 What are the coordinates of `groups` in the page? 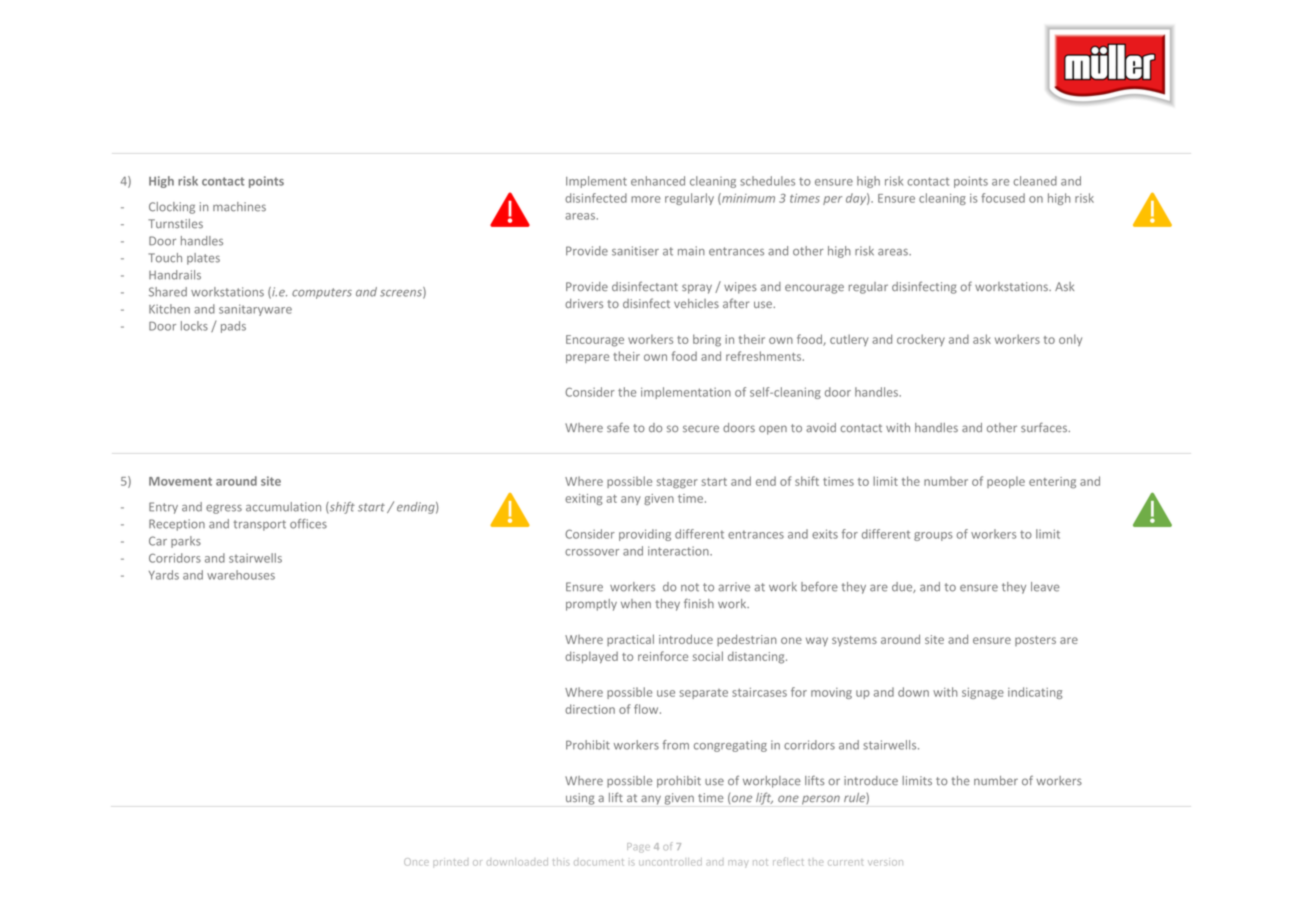 It's located at (933, 536).
